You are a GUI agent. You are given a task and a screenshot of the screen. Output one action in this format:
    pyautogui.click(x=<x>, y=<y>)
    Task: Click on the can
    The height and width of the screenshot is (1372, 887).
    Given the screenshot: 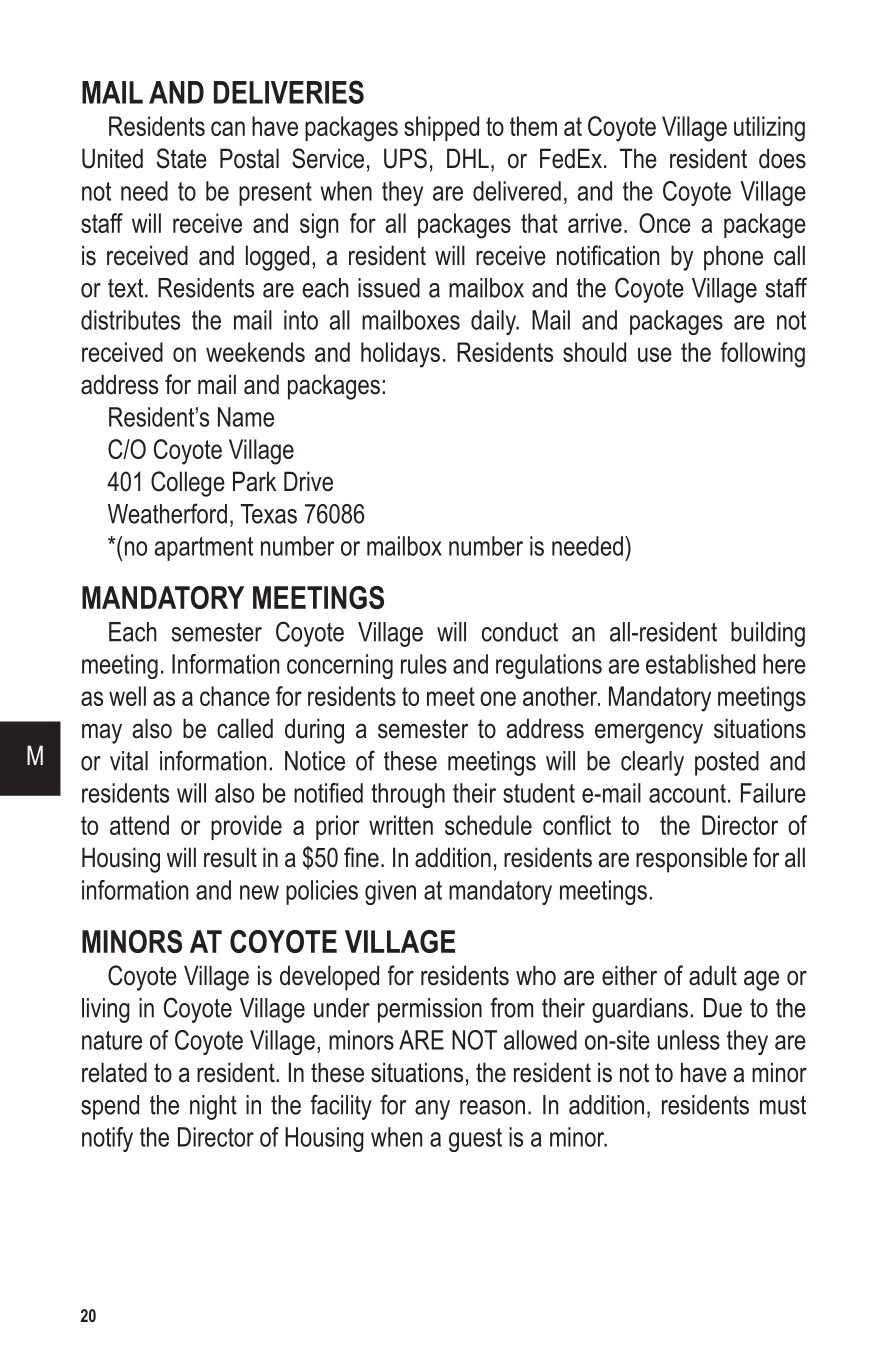 What is the action you would take?
    pyautogui.click(x=228, y=128)
